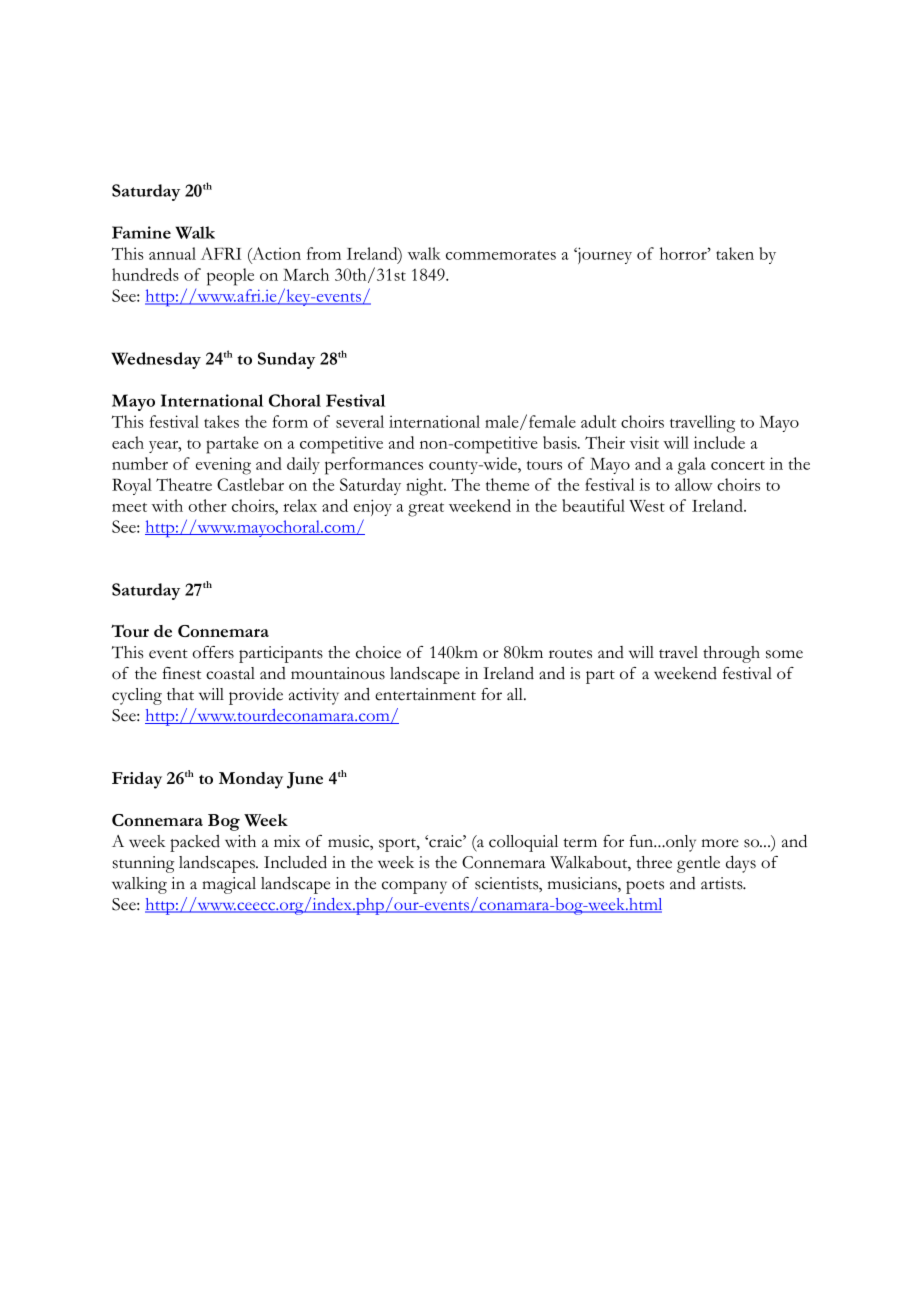 Image resolution: width=924 pixels, height=1308 pixels. Describe the element at coordinates (426, 509) in the screenshot. I see `great` at that location.
